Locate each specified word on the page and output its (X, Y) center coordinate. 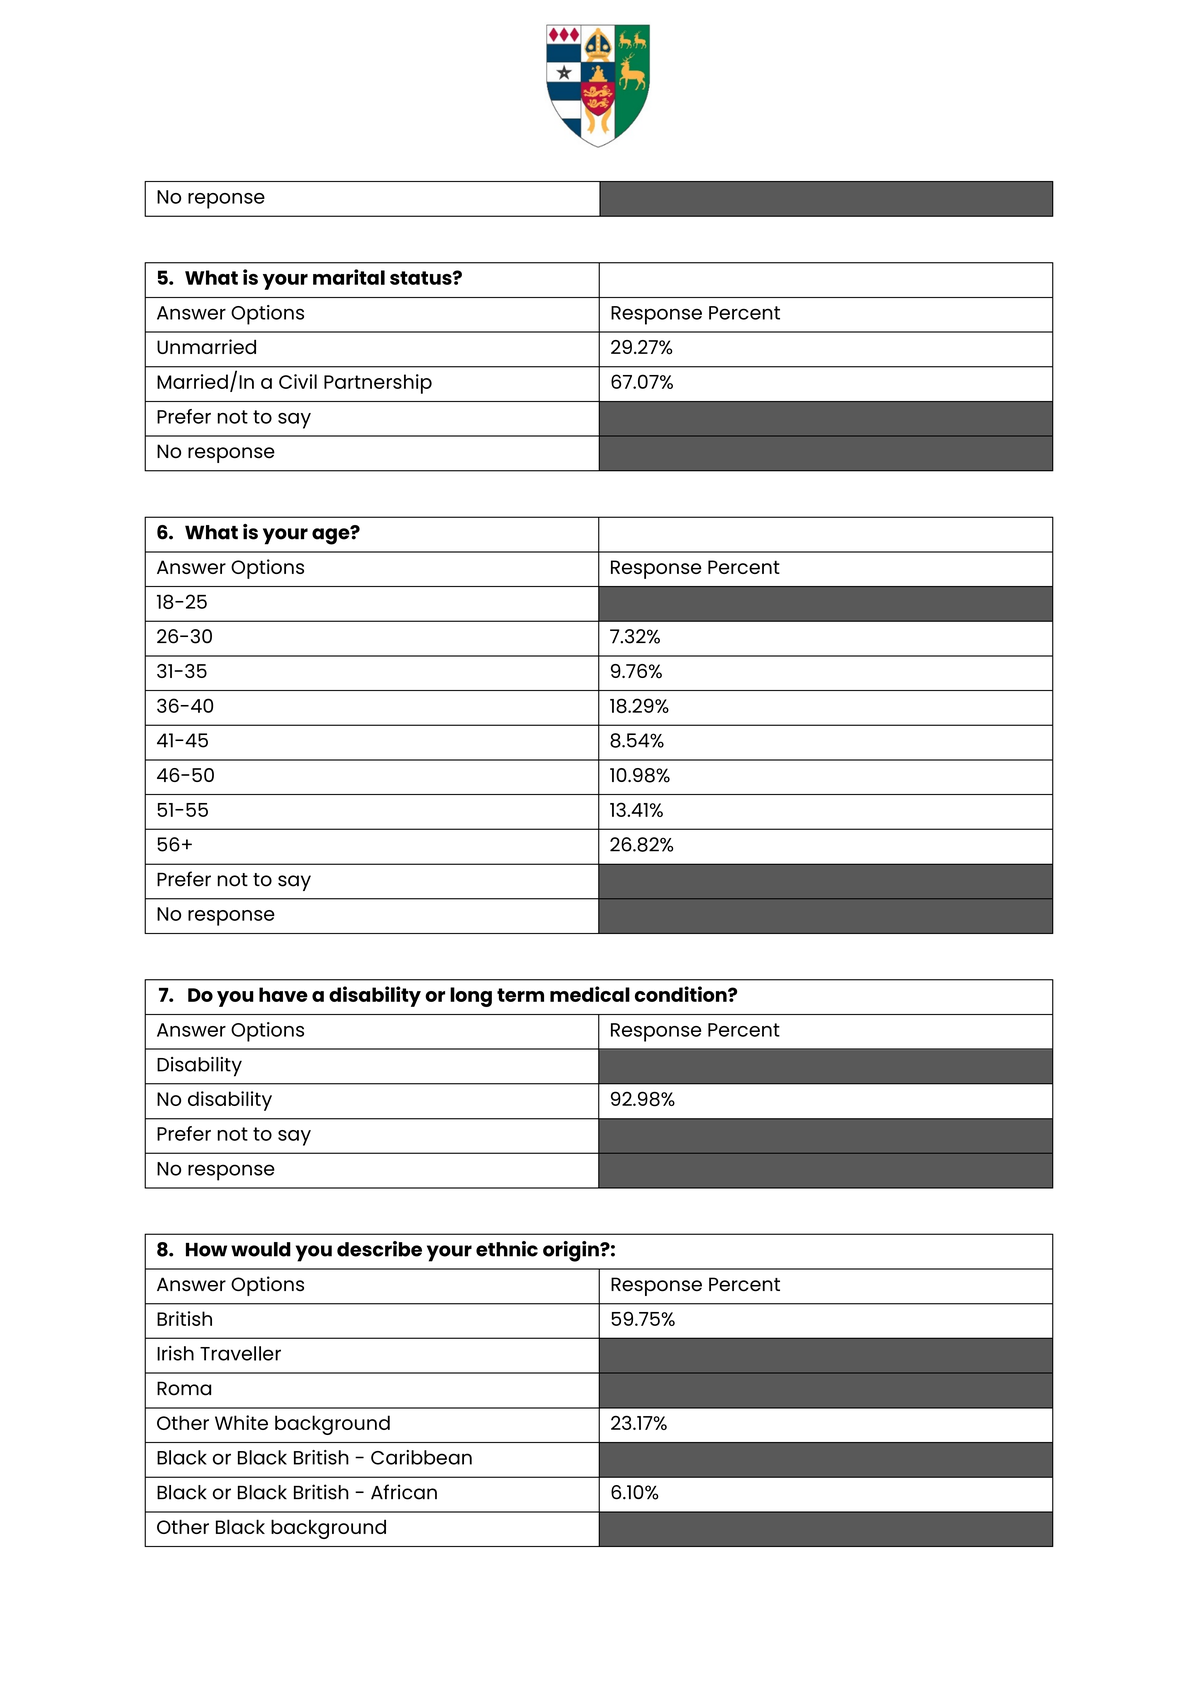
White (241, 1422)
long (471, 997)
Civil (298, 381)
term (520, 995)
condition (682, 994)
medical (590, 994)
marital (349, 277)
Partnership (378, 384)
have (283, 994)
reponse (226, 201)
